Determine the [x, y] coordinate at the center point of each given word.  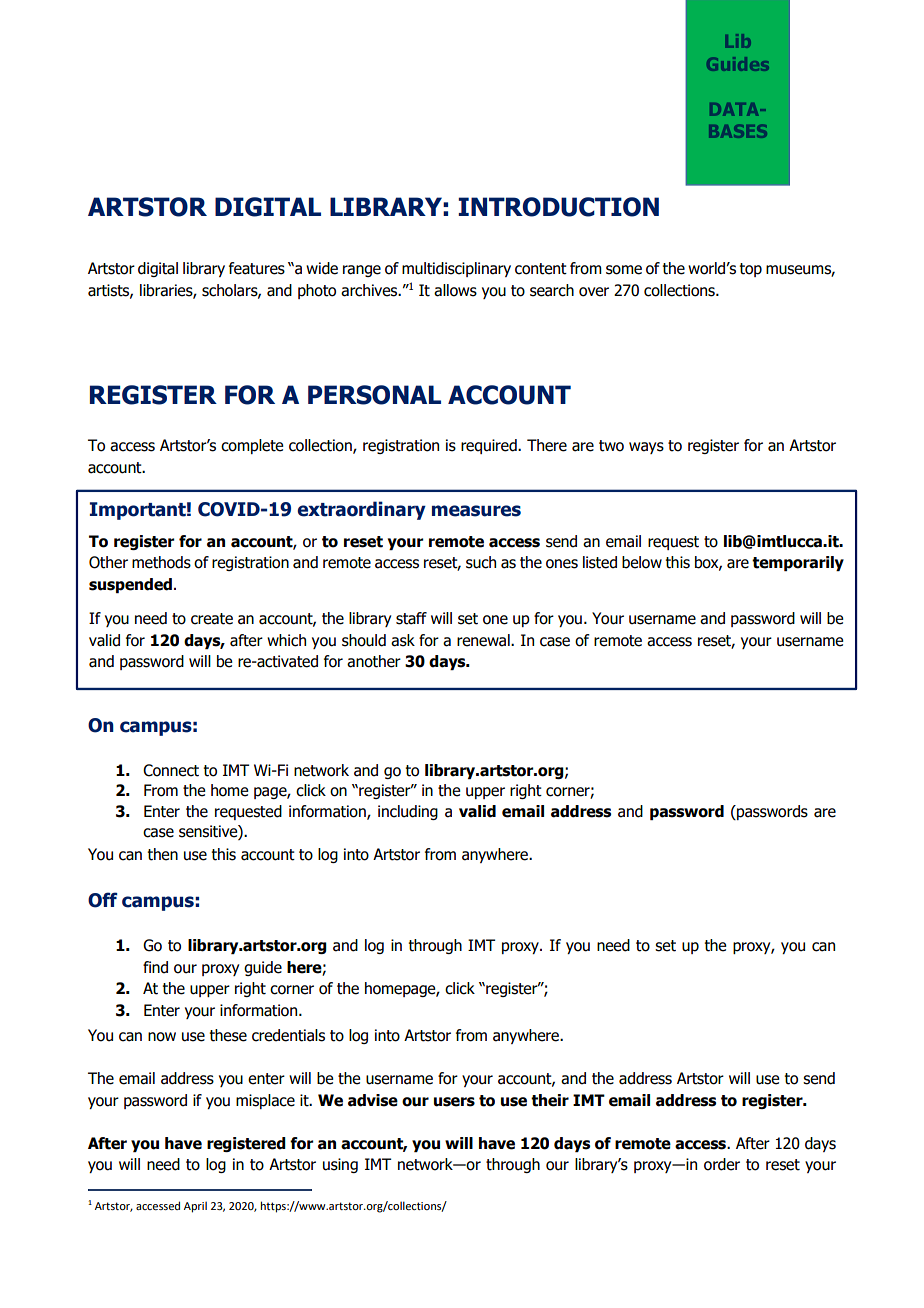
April [195, 1207]
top [751, 270]
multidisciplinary [456, 269]
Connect [171, 770]
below [642, 562]
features [257, 268]
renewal [484, 640]
